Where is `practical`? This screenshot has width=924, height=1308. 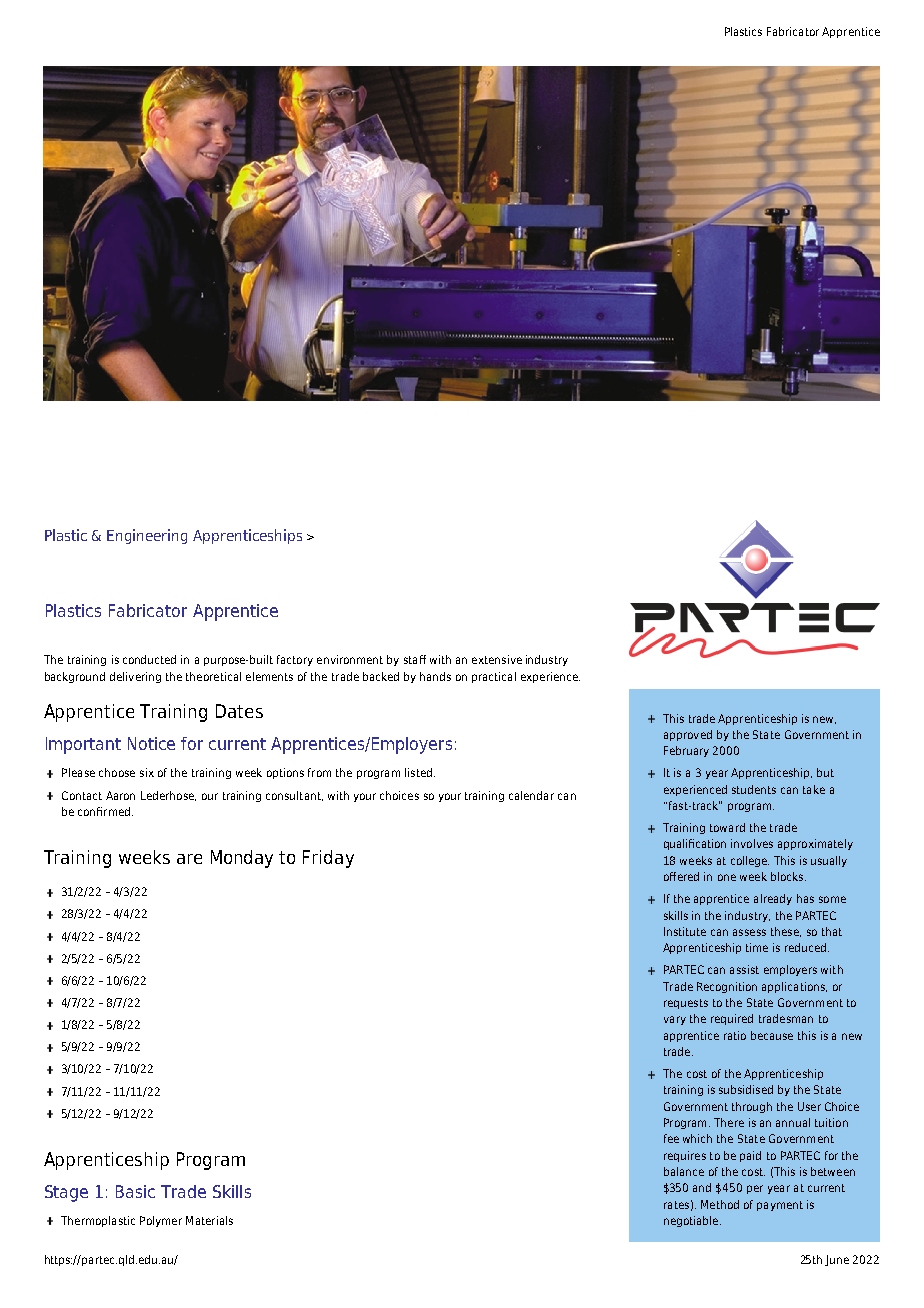 practical is located at coordinates (494, 677).
